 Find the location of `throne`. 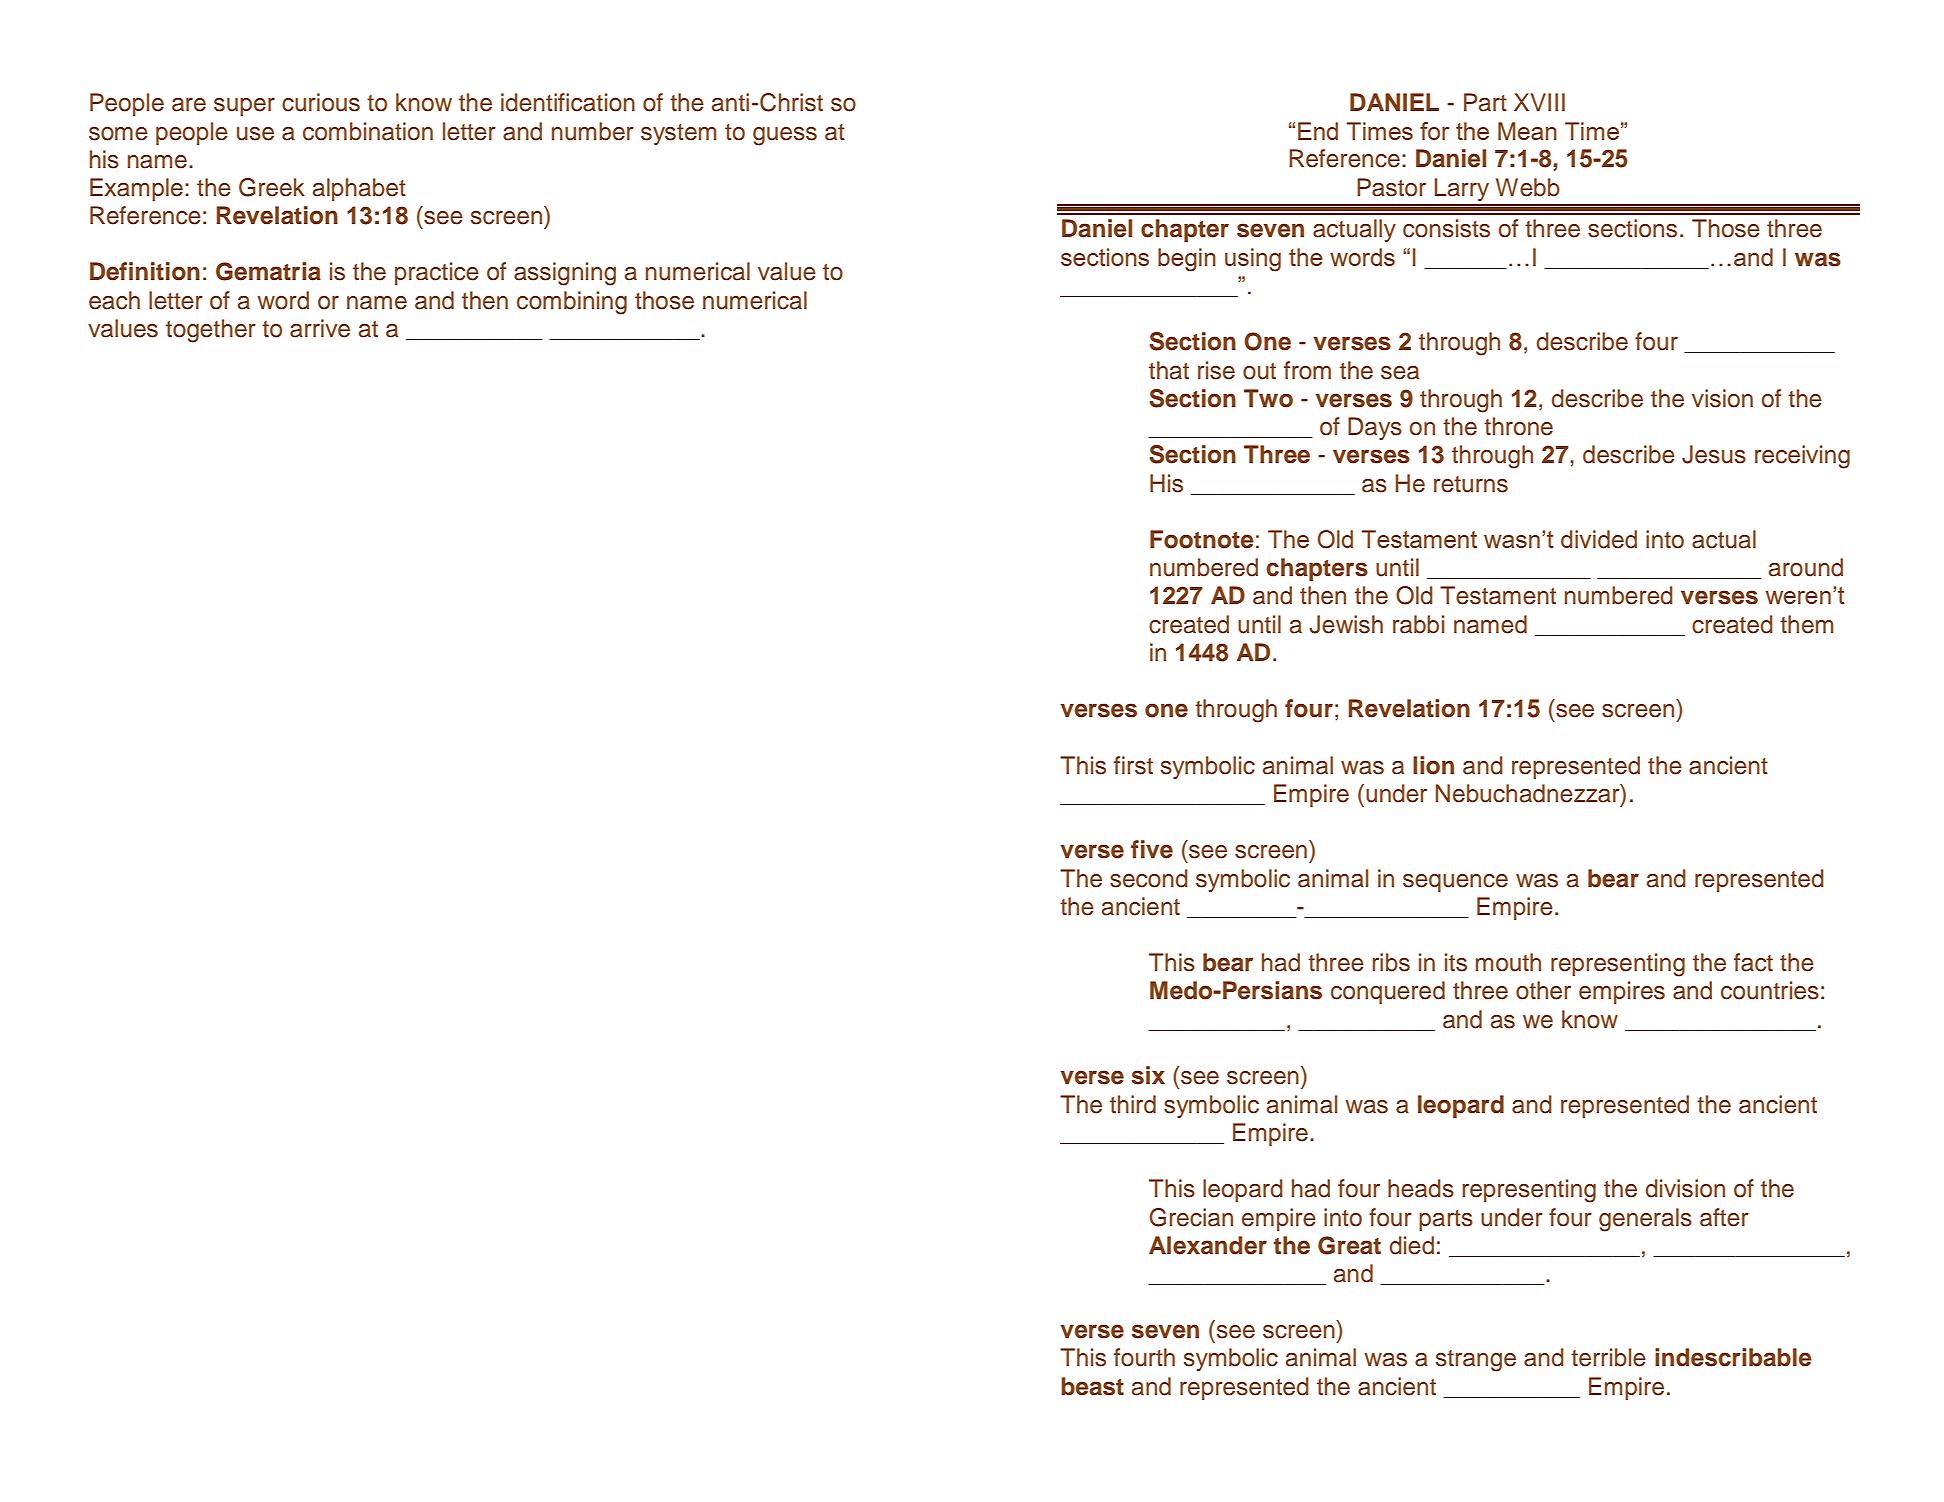

throne is located at coordinates (1518, 426).
